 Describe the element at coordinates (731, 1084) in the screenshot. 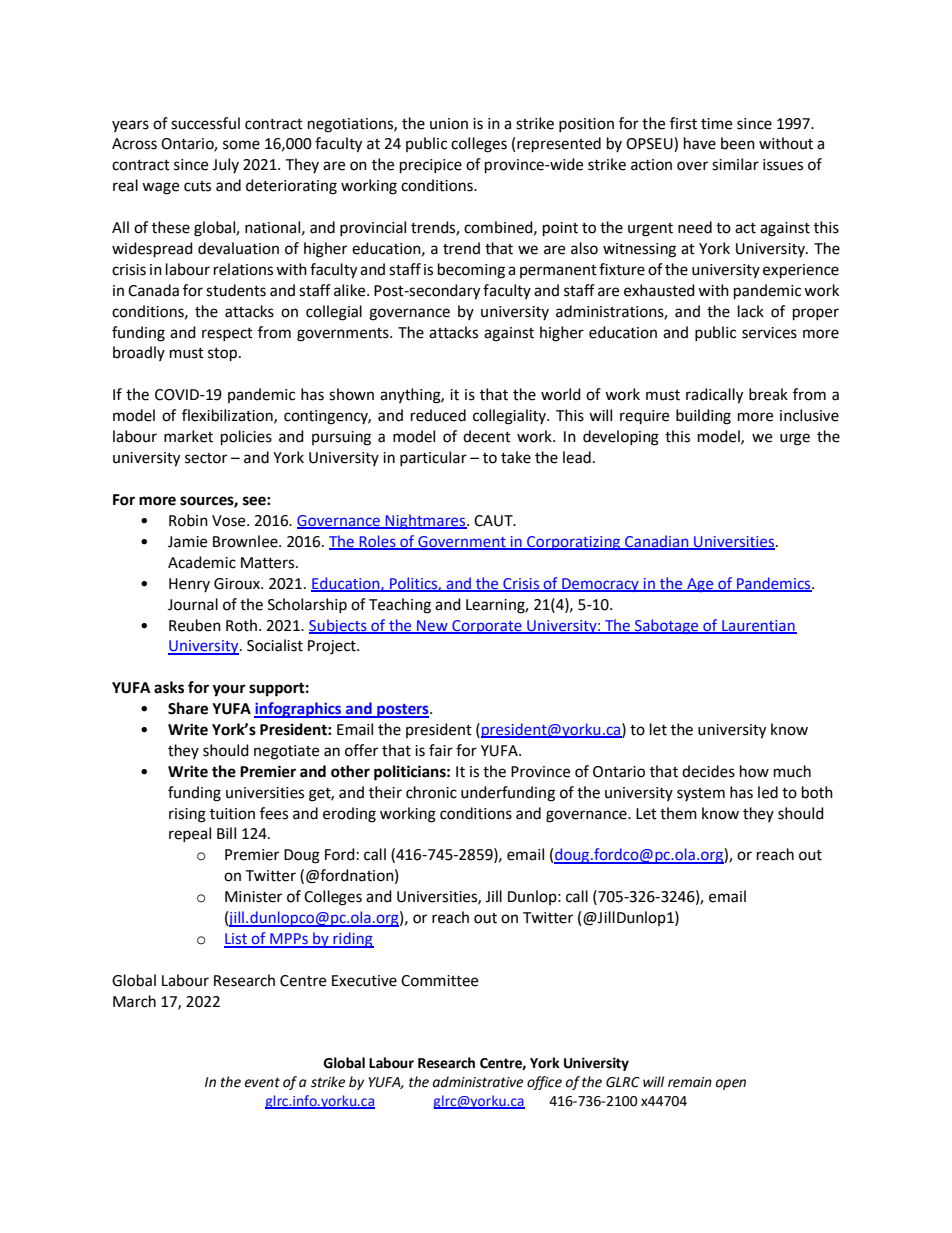

I see `open` at that location.
